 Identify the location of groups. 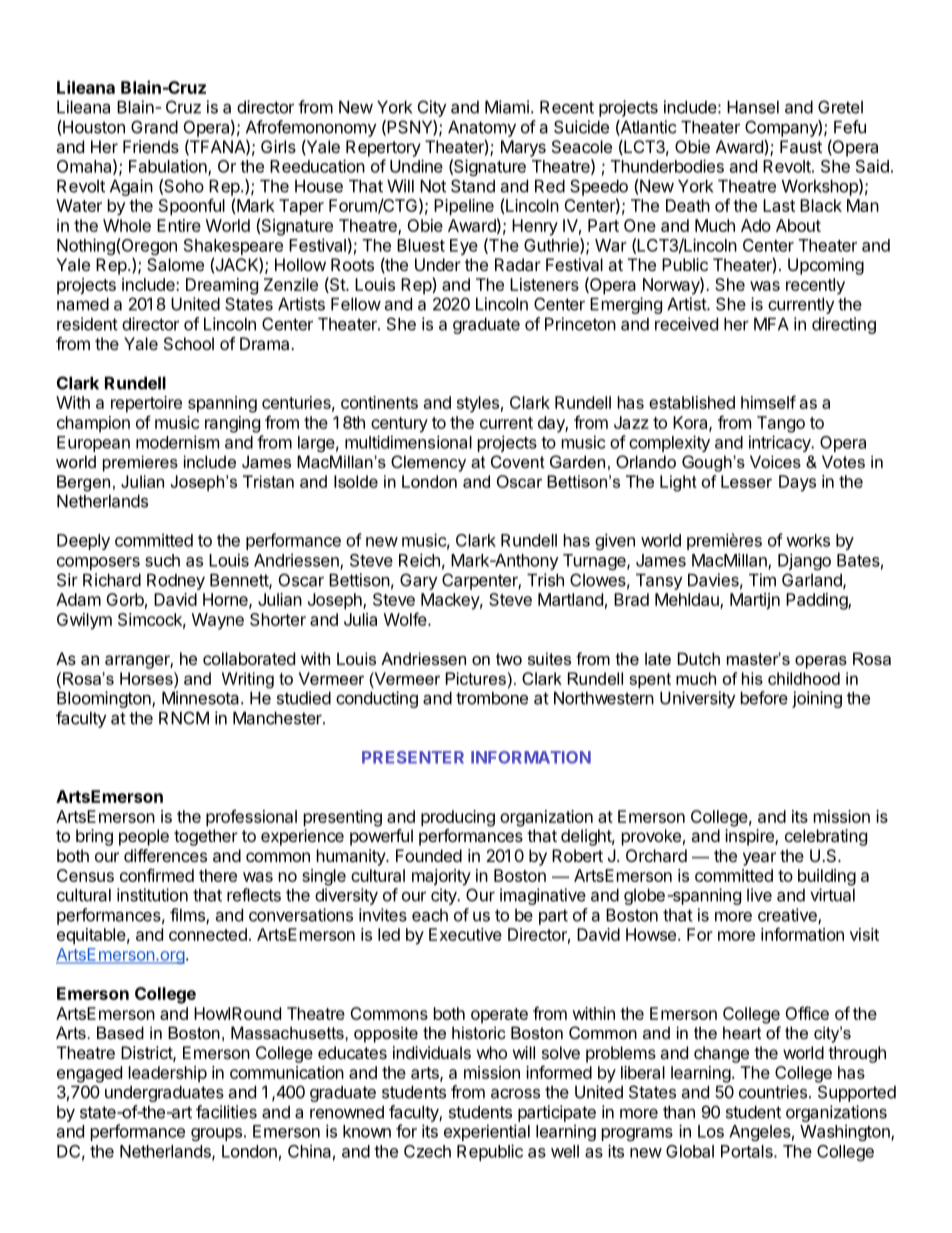
(216, 1134).
